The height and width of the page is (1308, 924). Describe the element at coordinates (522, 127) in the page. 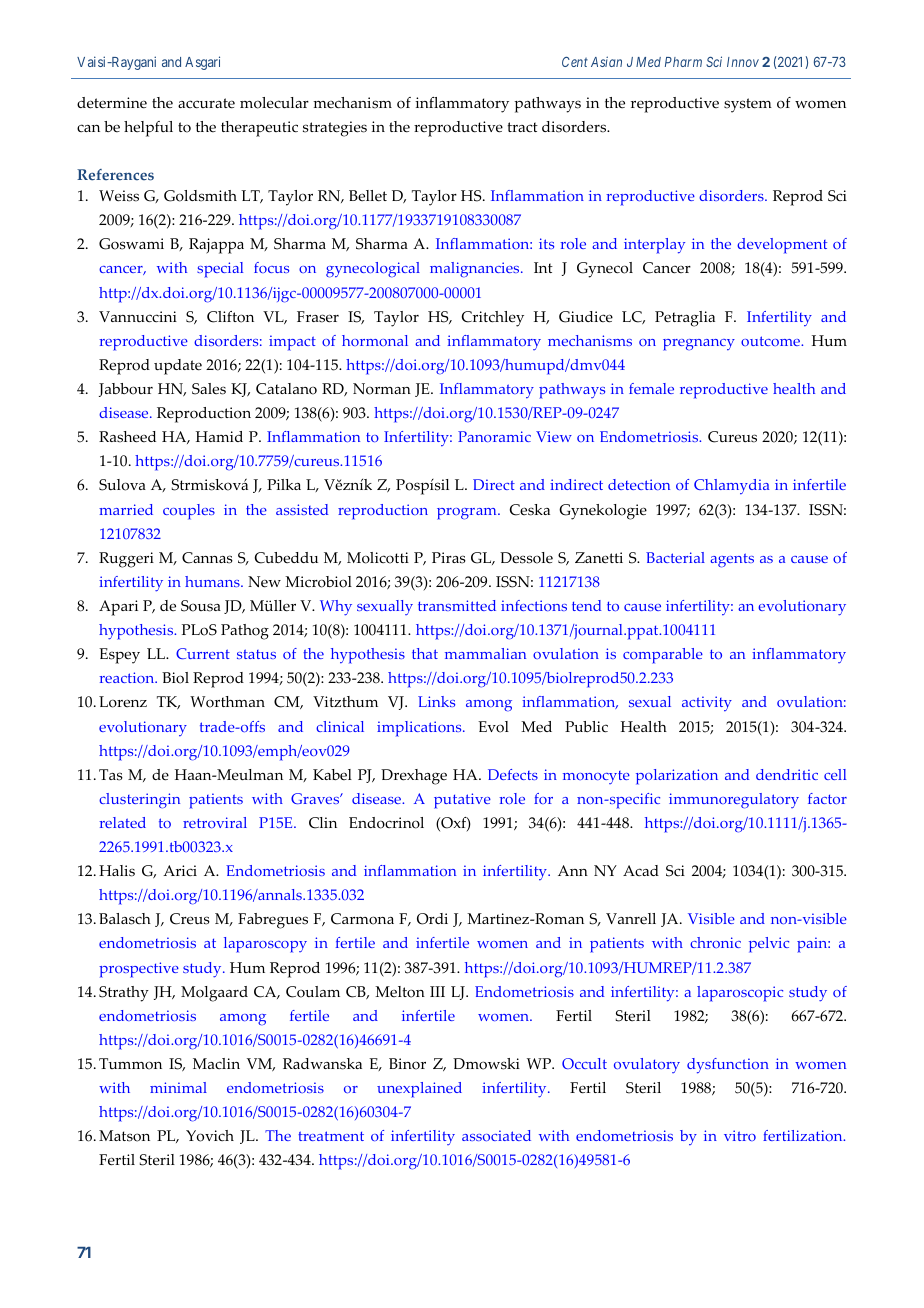

I see `tract` at that location.
